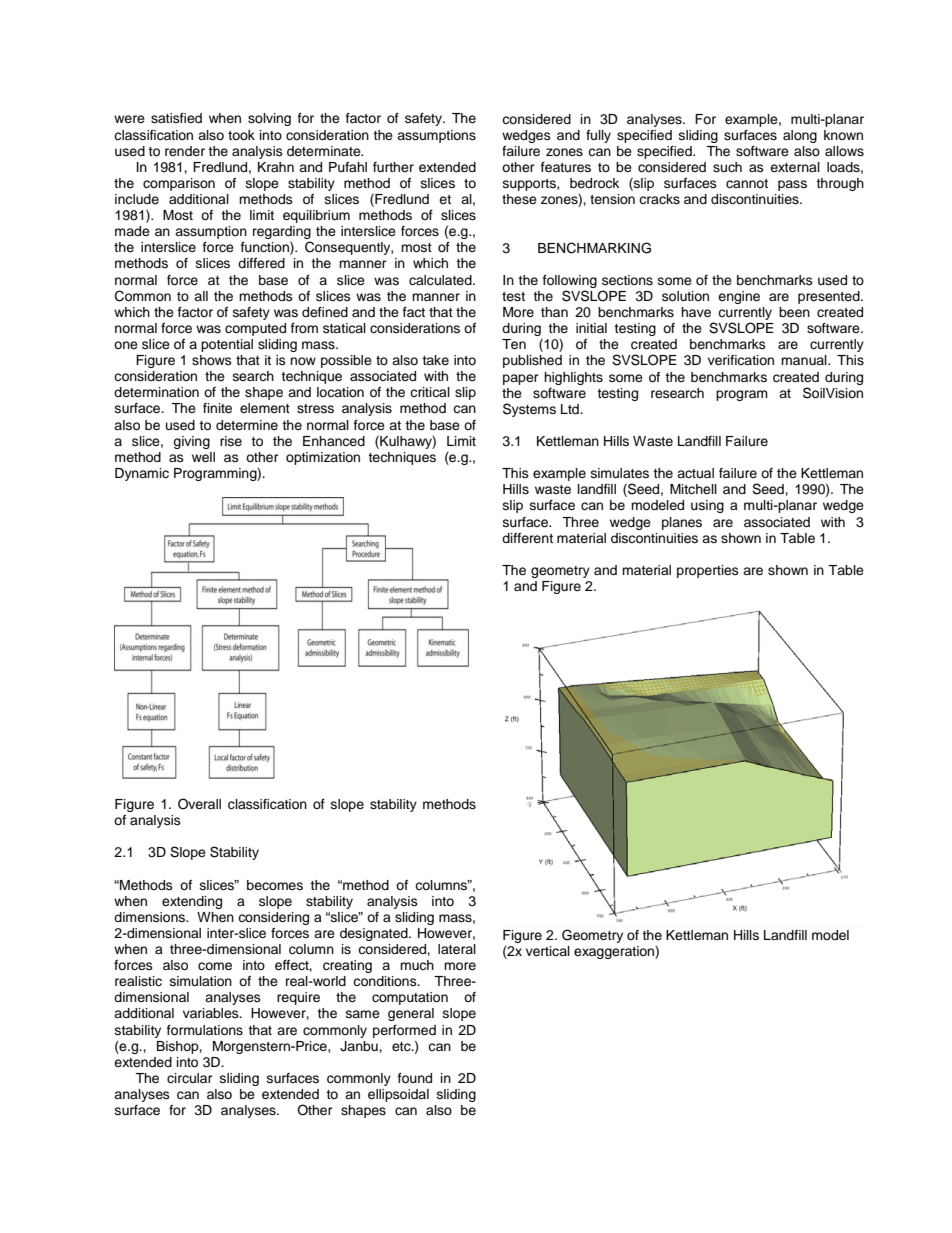 This screenshot has width=952, height=1233. What do you see at coordinates (142, 474) in the screenshot?
I see `Dynamic` at bounding box center [142, 474].
